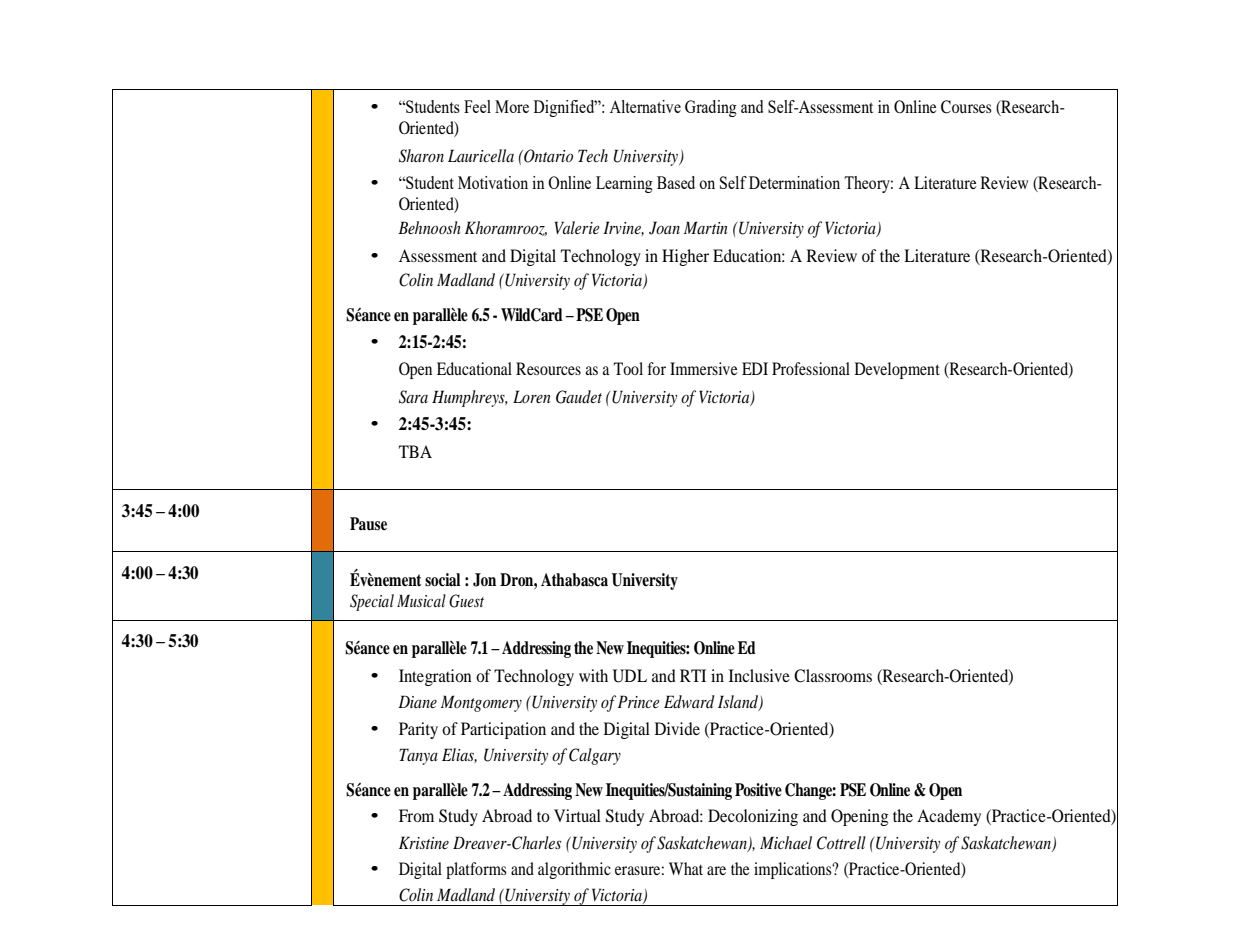  I want to click on Kristine, so click(424, 842).
